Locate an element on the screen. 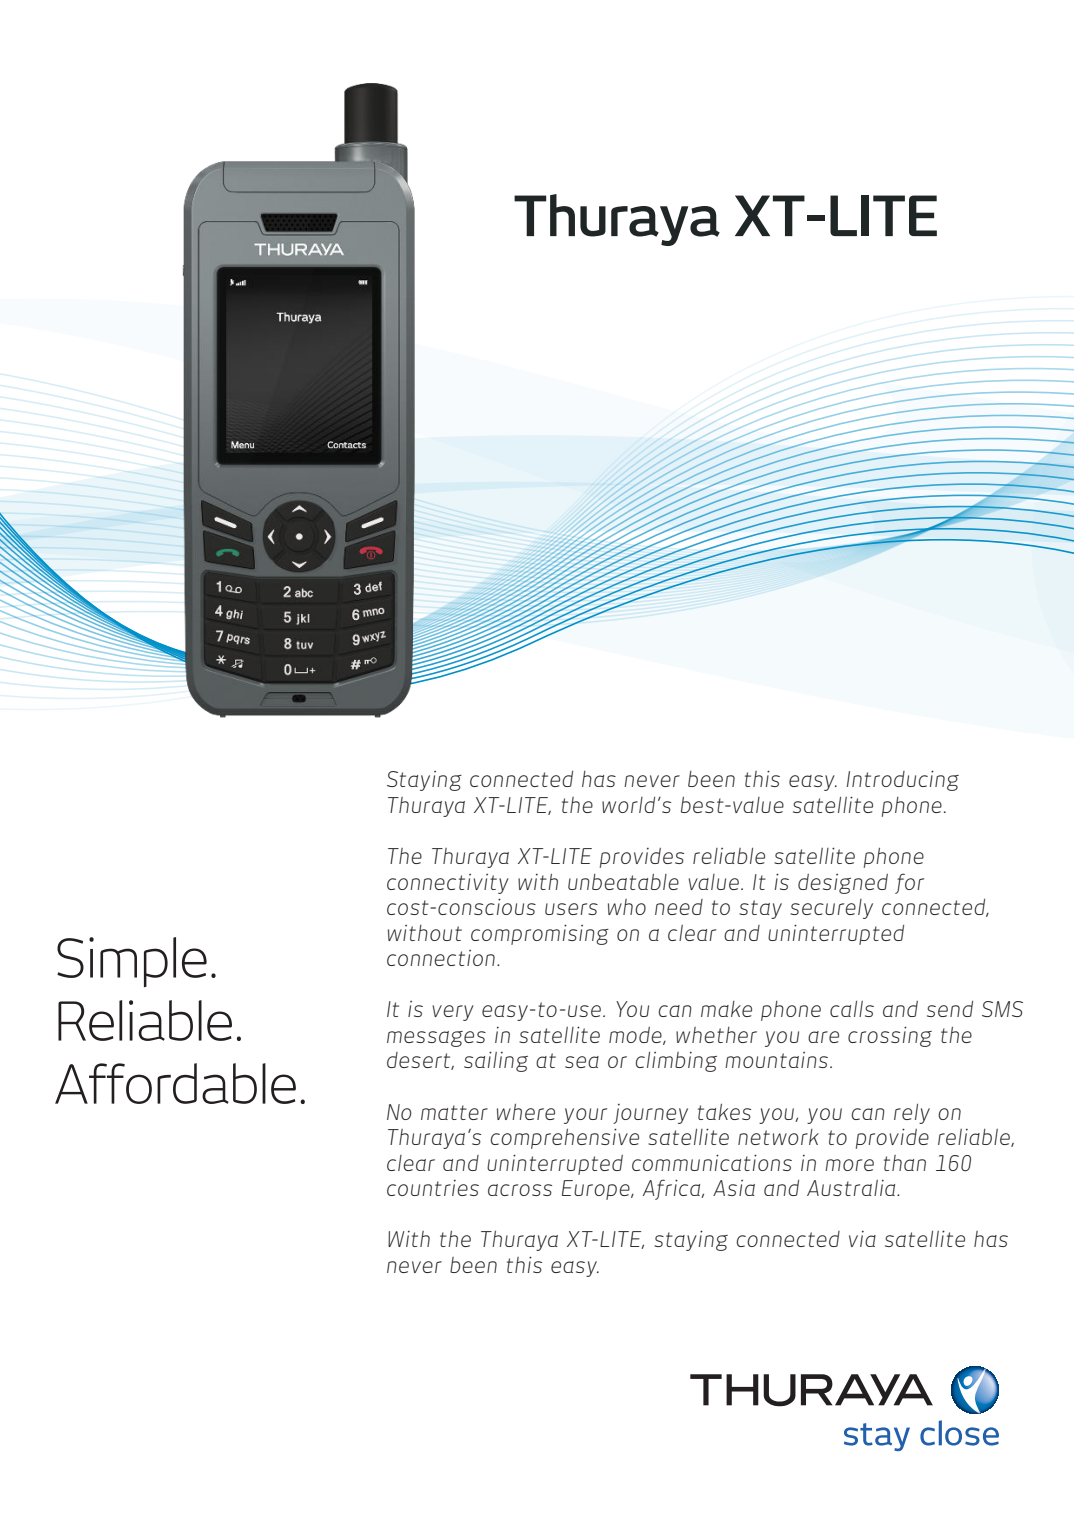  Introducing is located at coordinates (903, 780).
